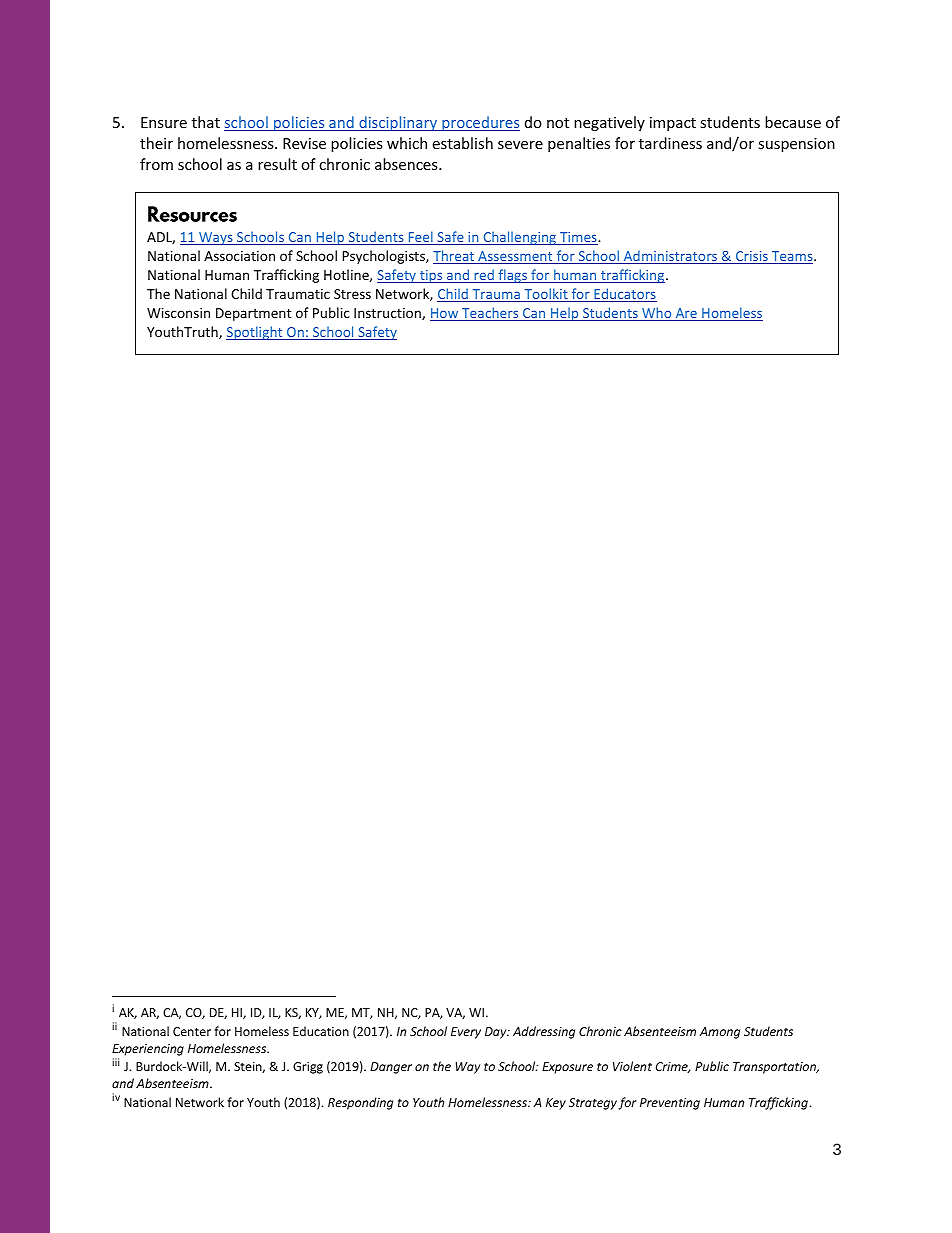  What do you see at coordinates (670, 143) in the image?
I see `tardiness` at bounding box center [670, 143].
